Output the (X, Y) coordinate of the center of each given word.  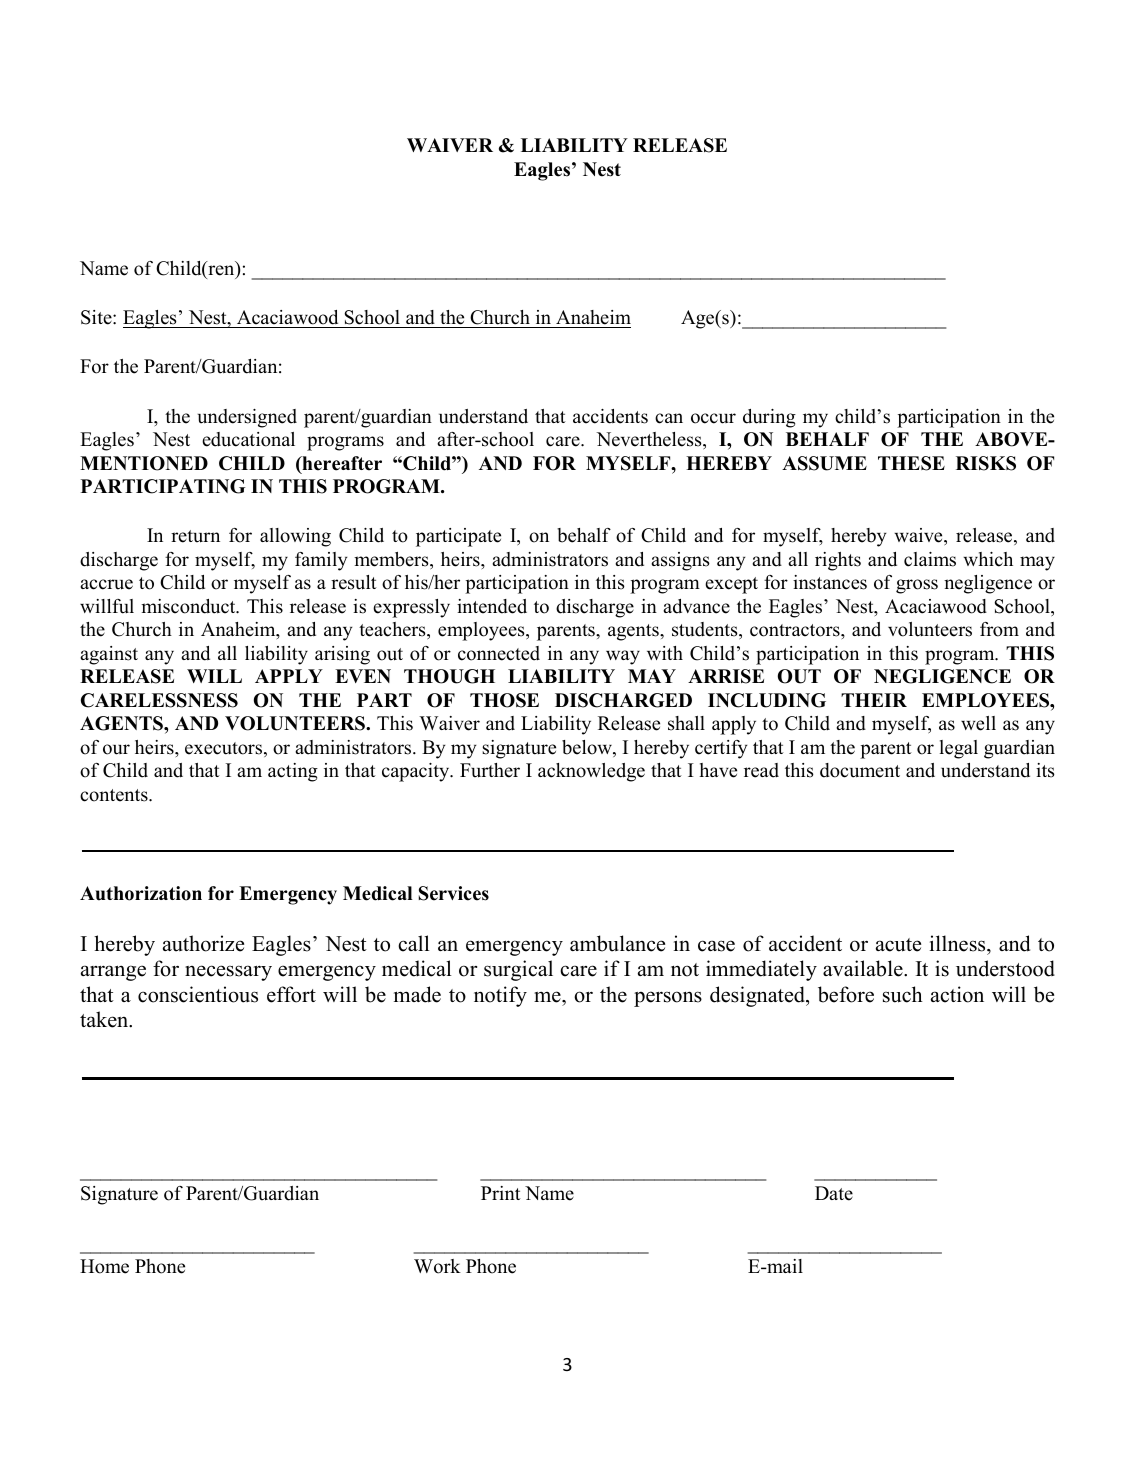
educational (248, 439)
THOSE (504, 700)
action (957, 994)
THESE (911, 463)
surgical (518, 970)
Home (104, 1266)
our (116, 749)
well (978, 723)
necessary (228, 973)
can (669, 418)
